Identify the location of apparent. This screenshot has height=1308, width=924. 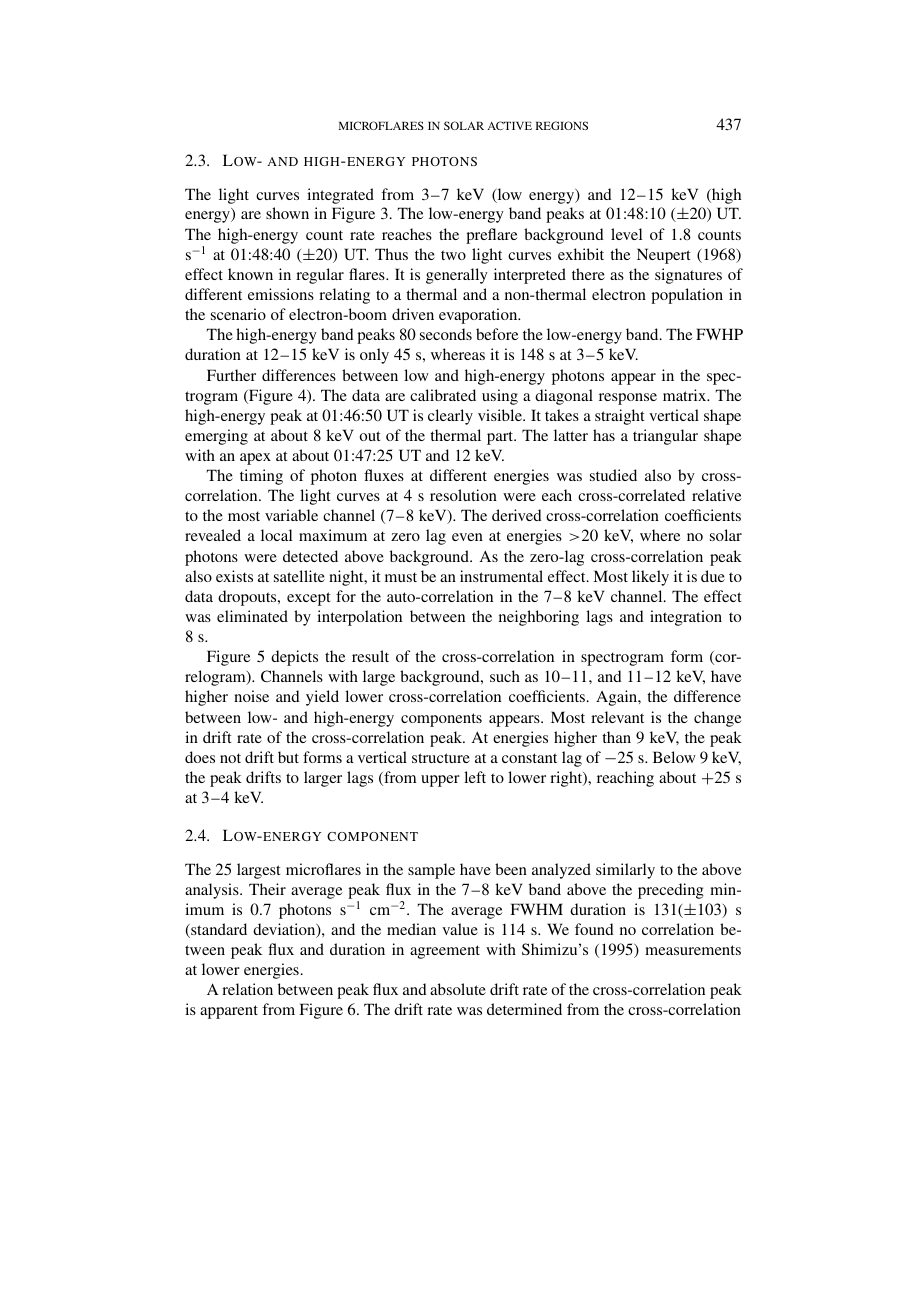
(229, 1012).
